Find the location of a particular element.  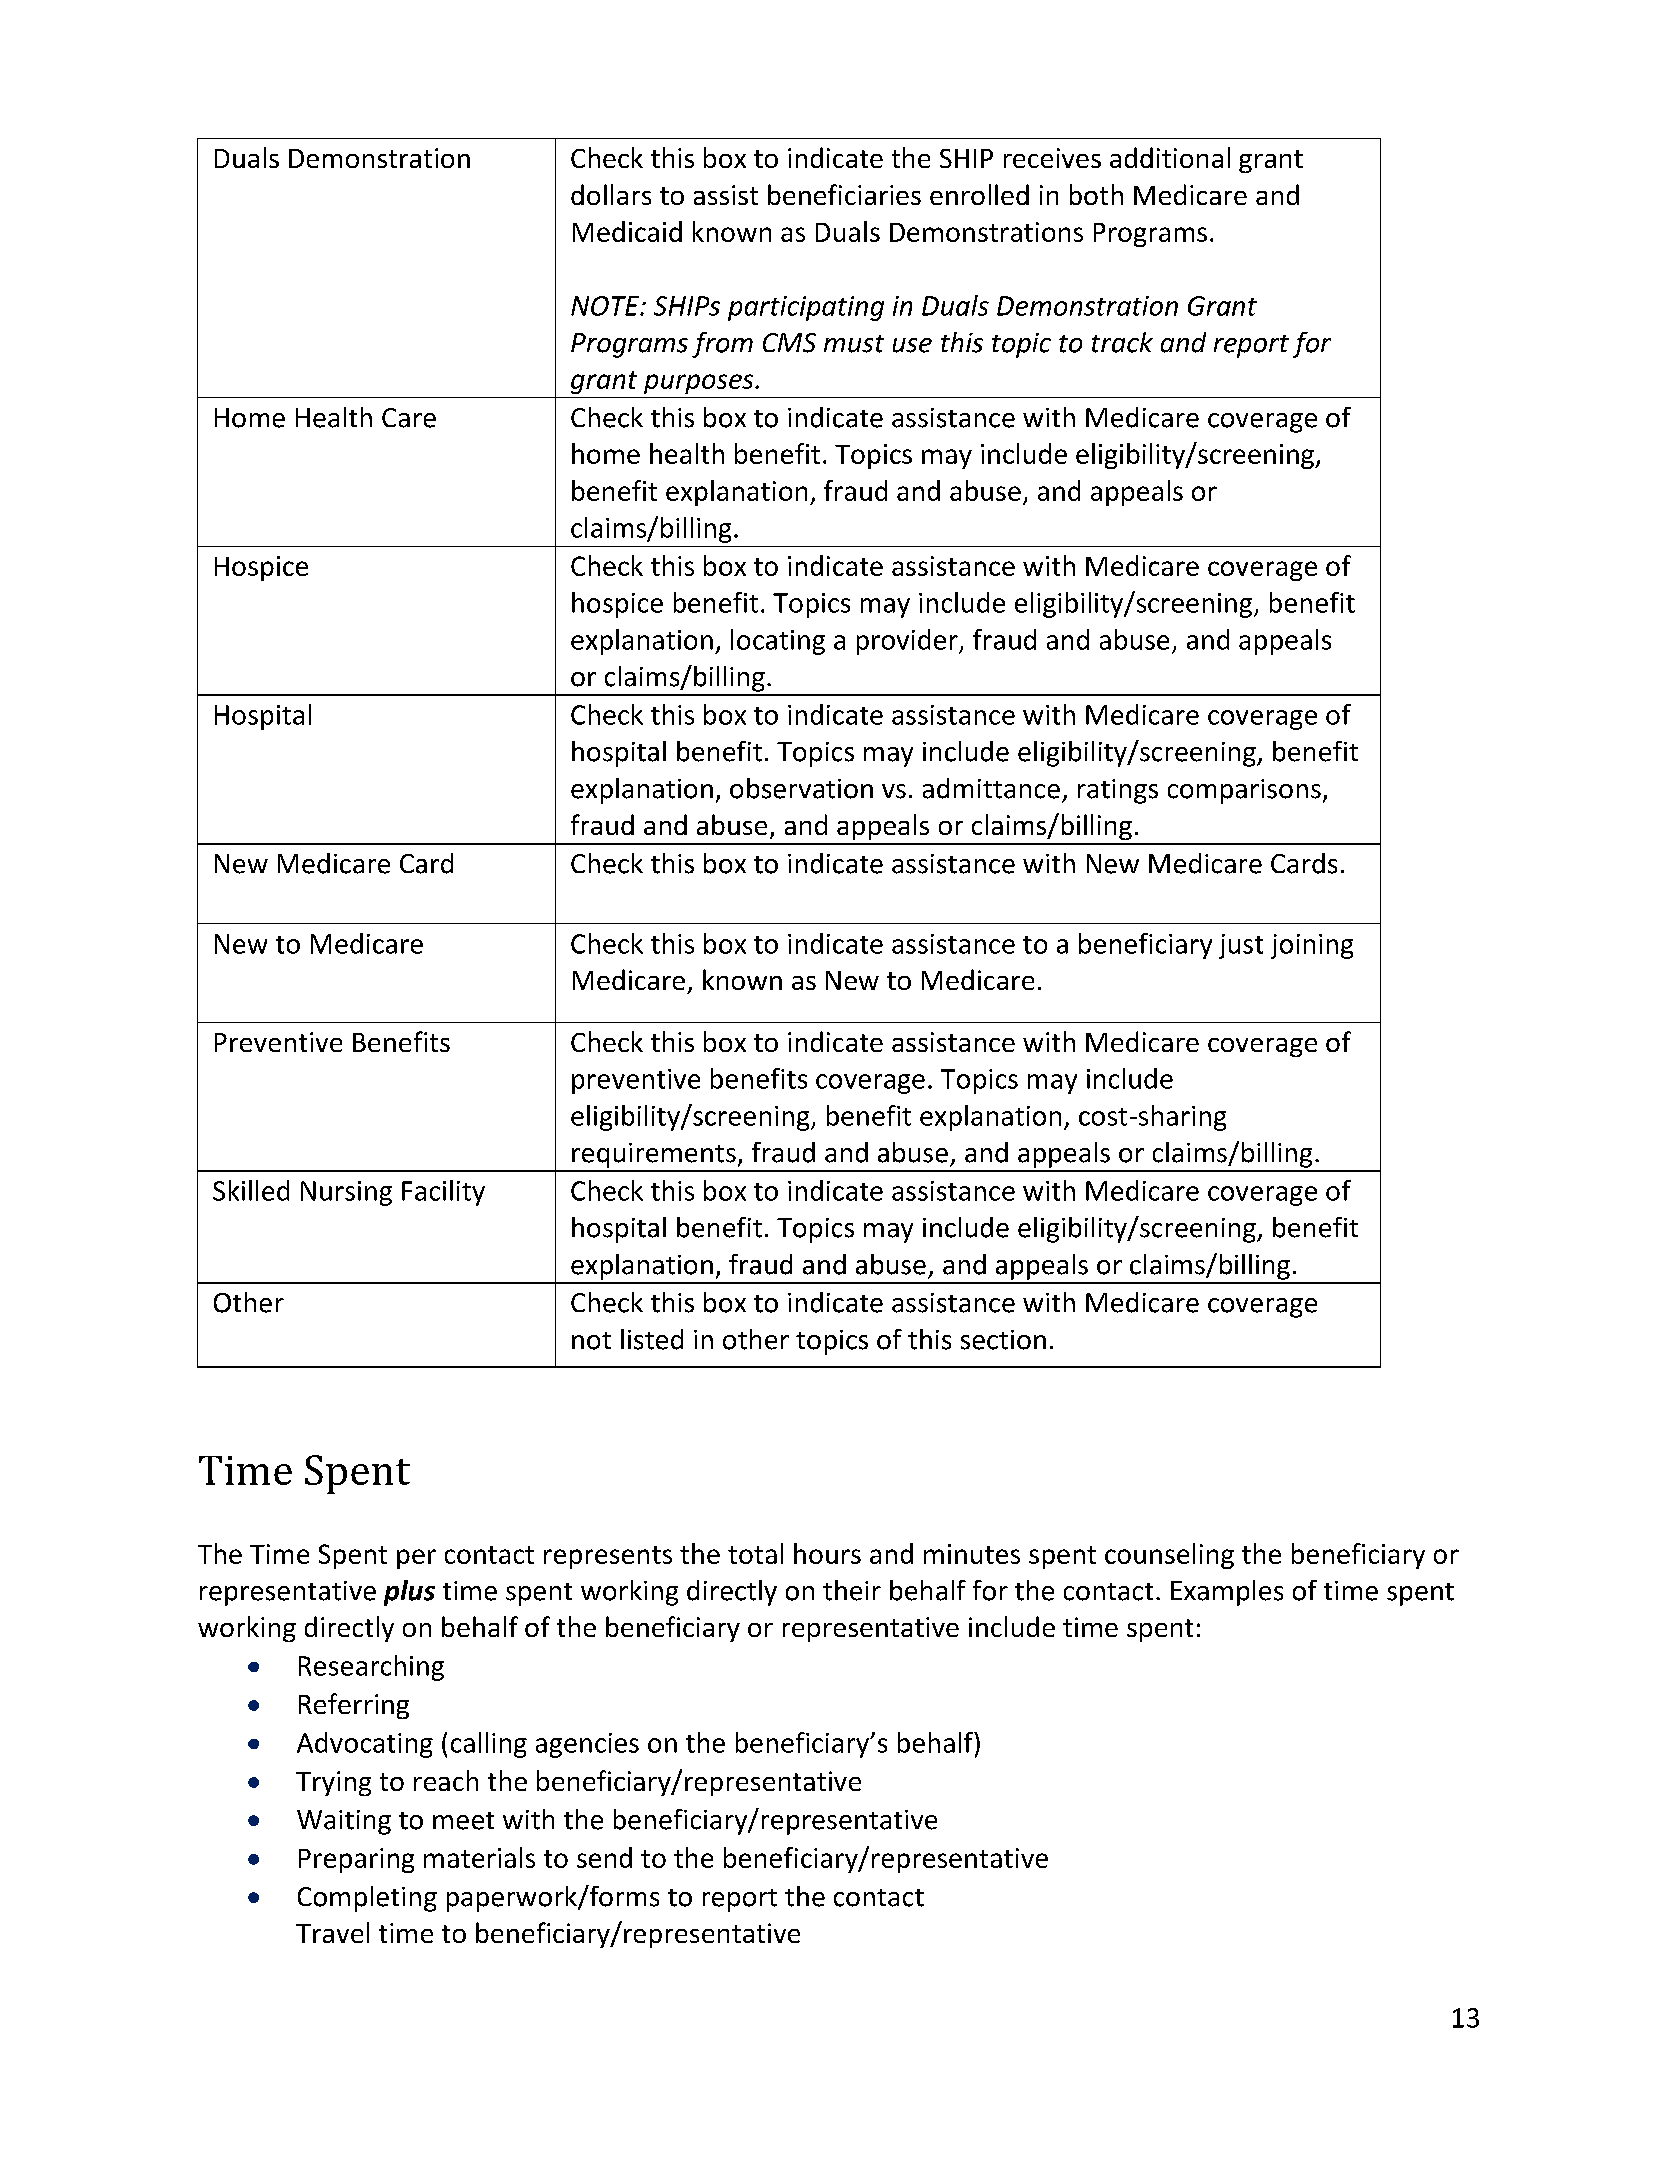

dollars is located at coordinates (611, 194).
